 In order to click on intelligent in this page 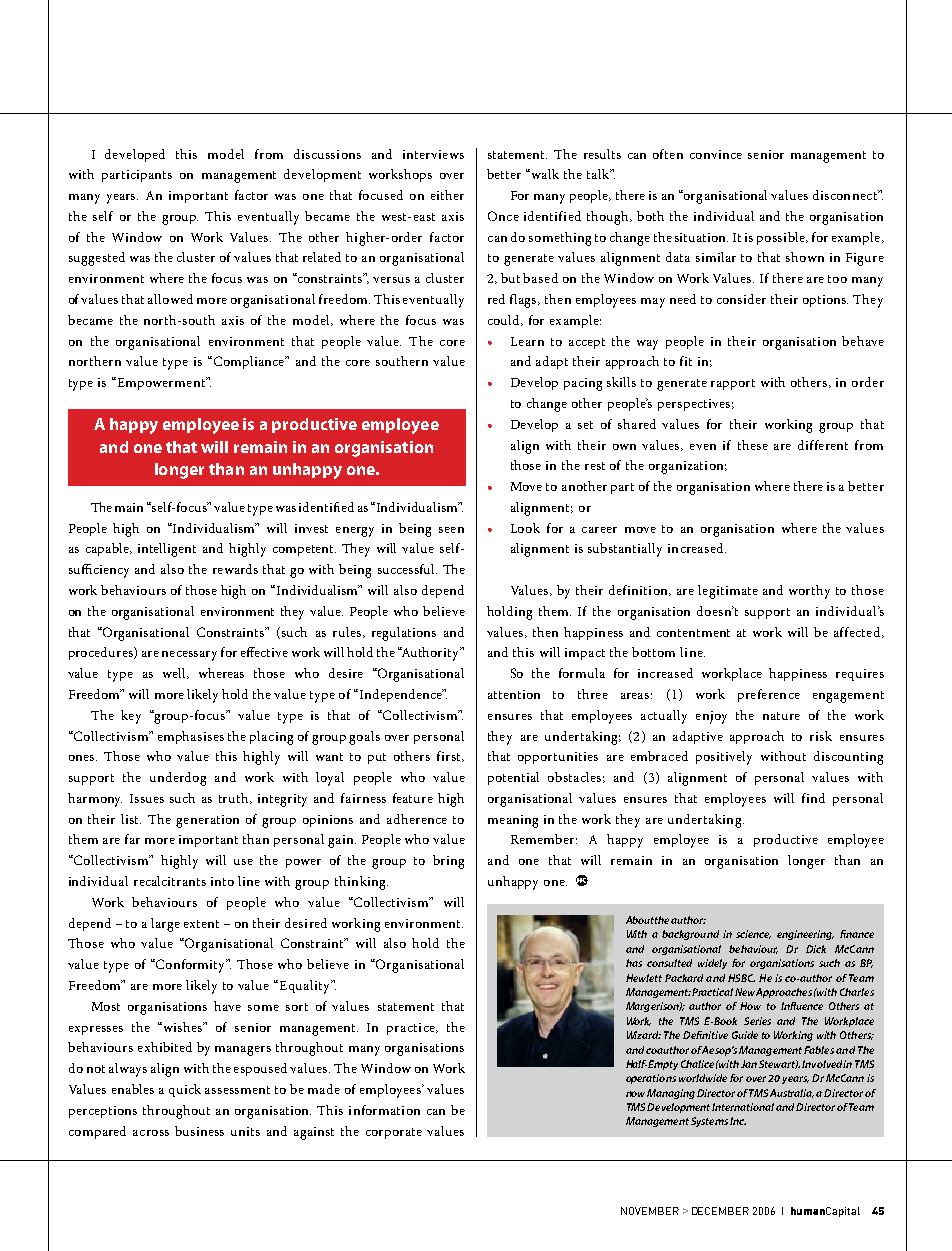, I will do `click(167, 550)`.
